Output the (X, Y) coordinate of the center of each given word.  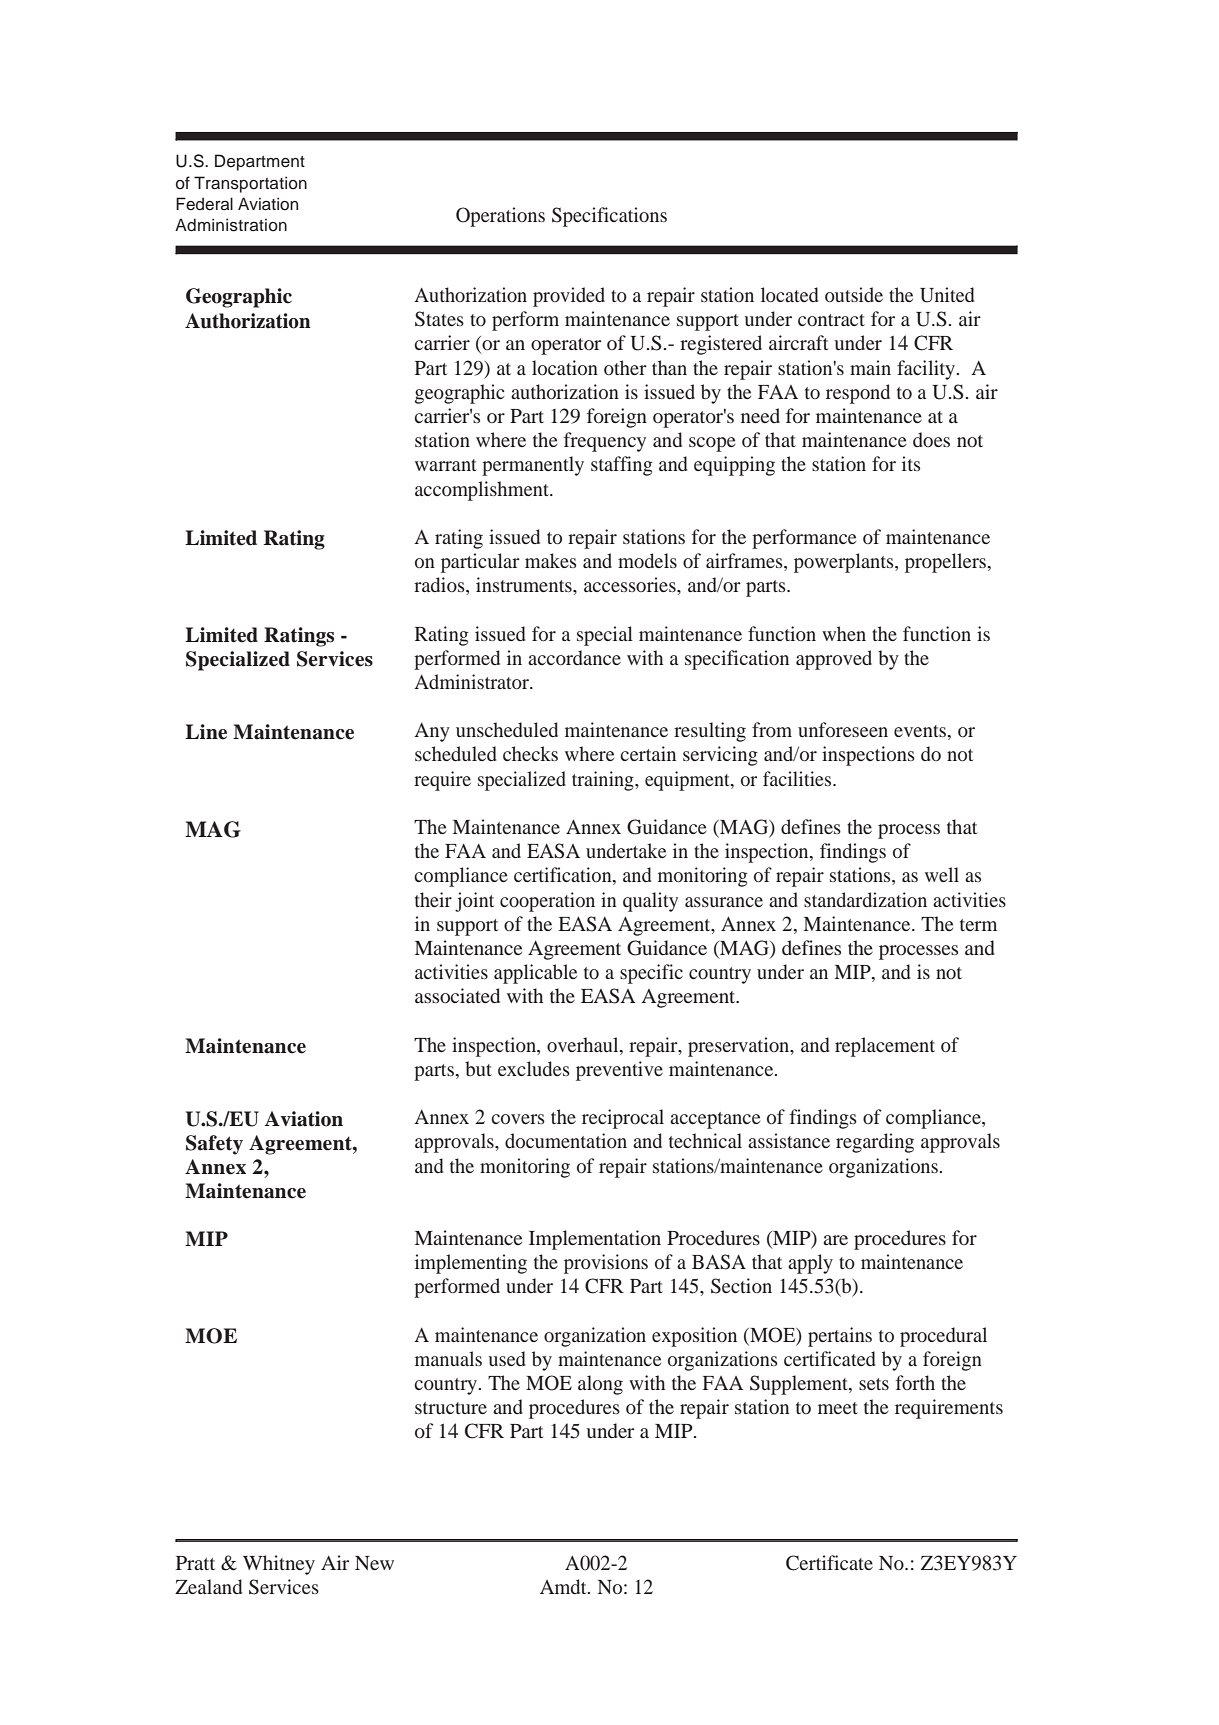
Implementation (595, 1240)
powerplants (845, 563)
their (433, 899)
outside (854, 294)
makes (550, 560)
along (600, 1385)
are (835, 1240)
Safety (214, 1145)
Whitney (279, 1565)
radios (440, 586)
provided (569, 297)
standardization (865, 899)
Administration (231, 225)
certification (564, 876)
